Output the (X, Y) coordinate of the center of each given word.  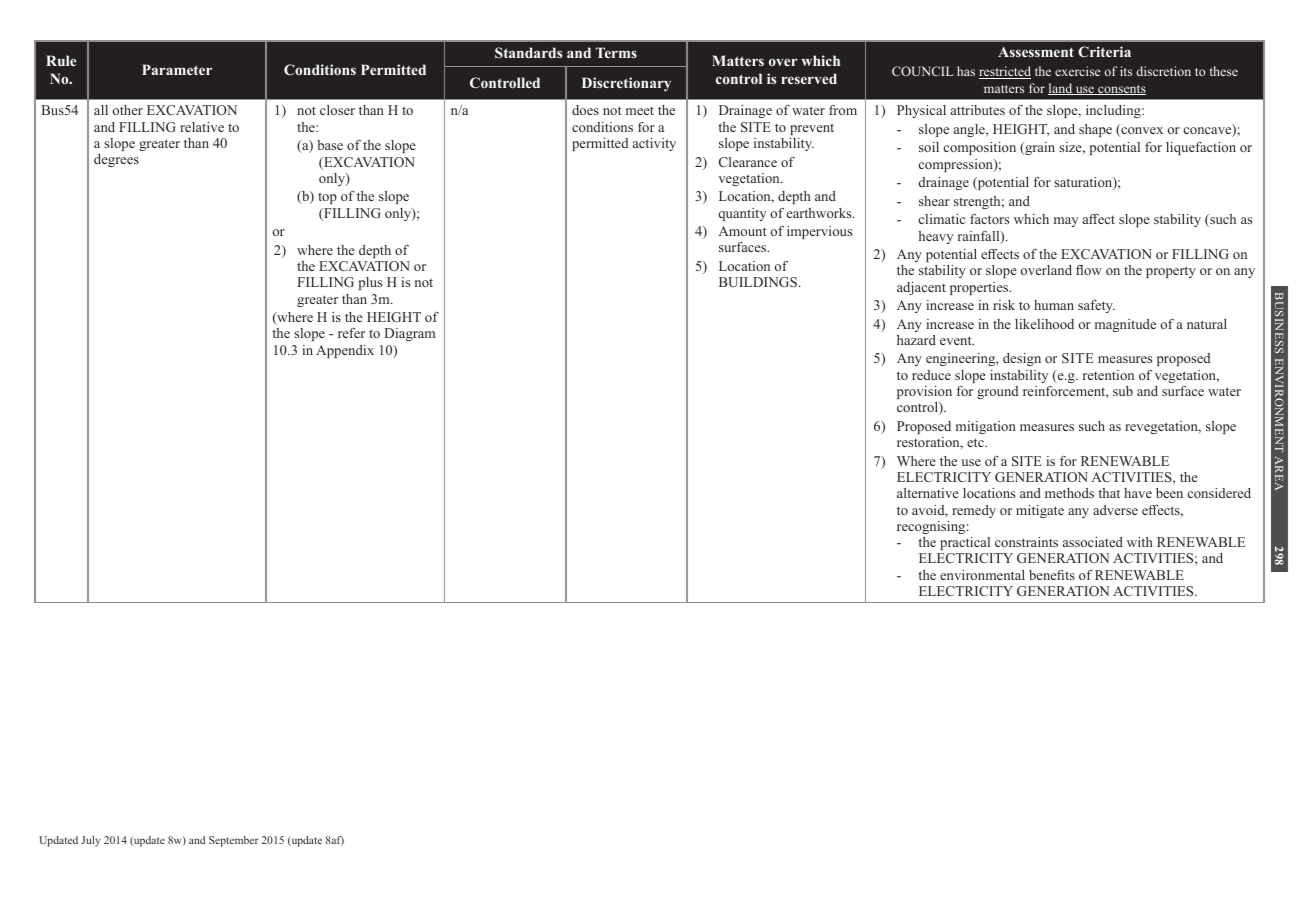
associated (1093, 542)
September (234, 841)
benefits (1052, 575)
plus (370, 283)
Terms (616, 52)
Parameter (177, 69)
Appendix (345, 351)
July (90, 841)
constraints (1026, 542)
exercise (1077, 71)
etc (976, 442)
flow (1089, 270)
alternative (928, 493)
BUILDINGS (759, 282)
